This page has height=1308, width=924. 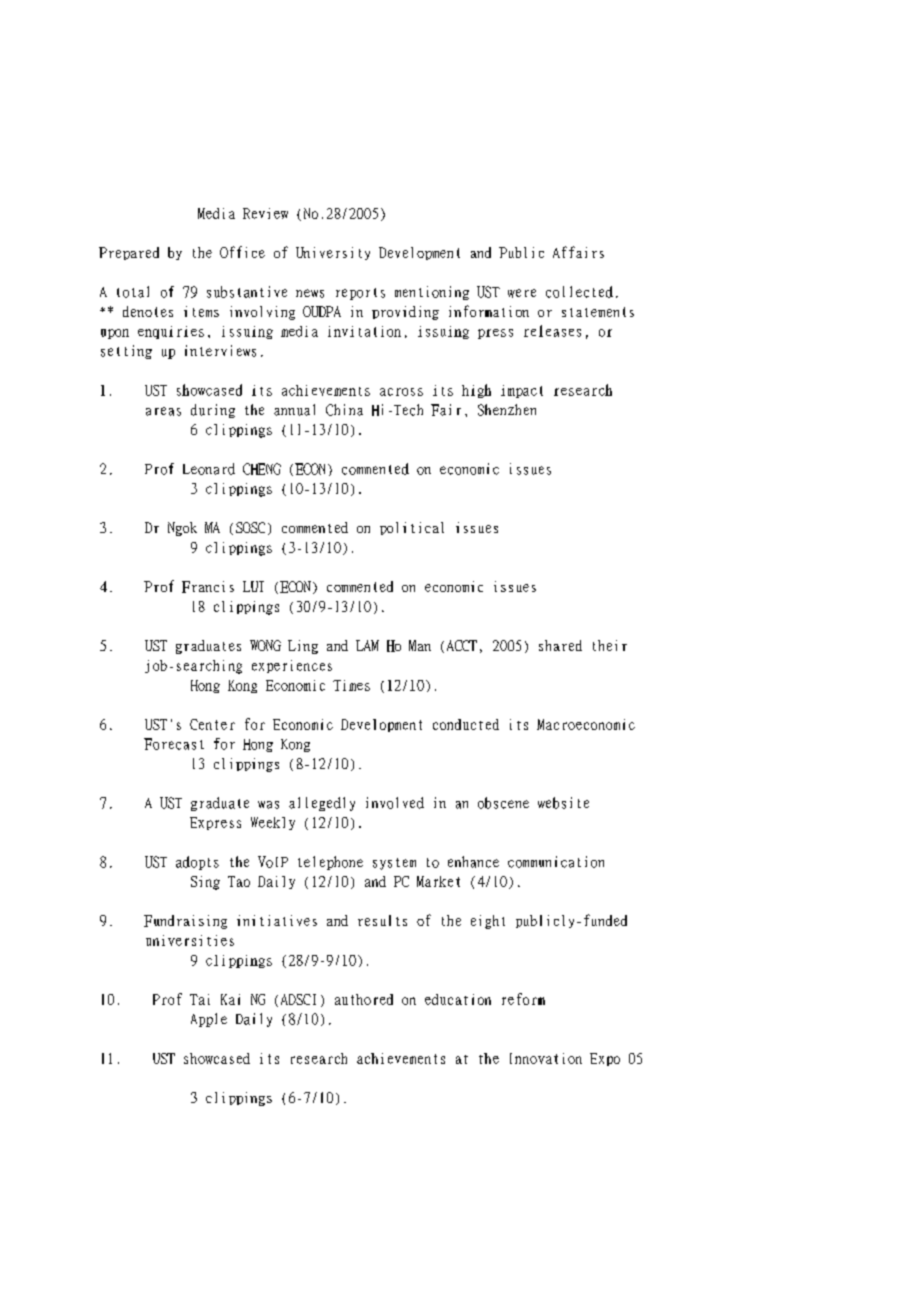 What do you see at coordinates (412, 528) in the page?
I see `political` at bounding box center [412, 528].
